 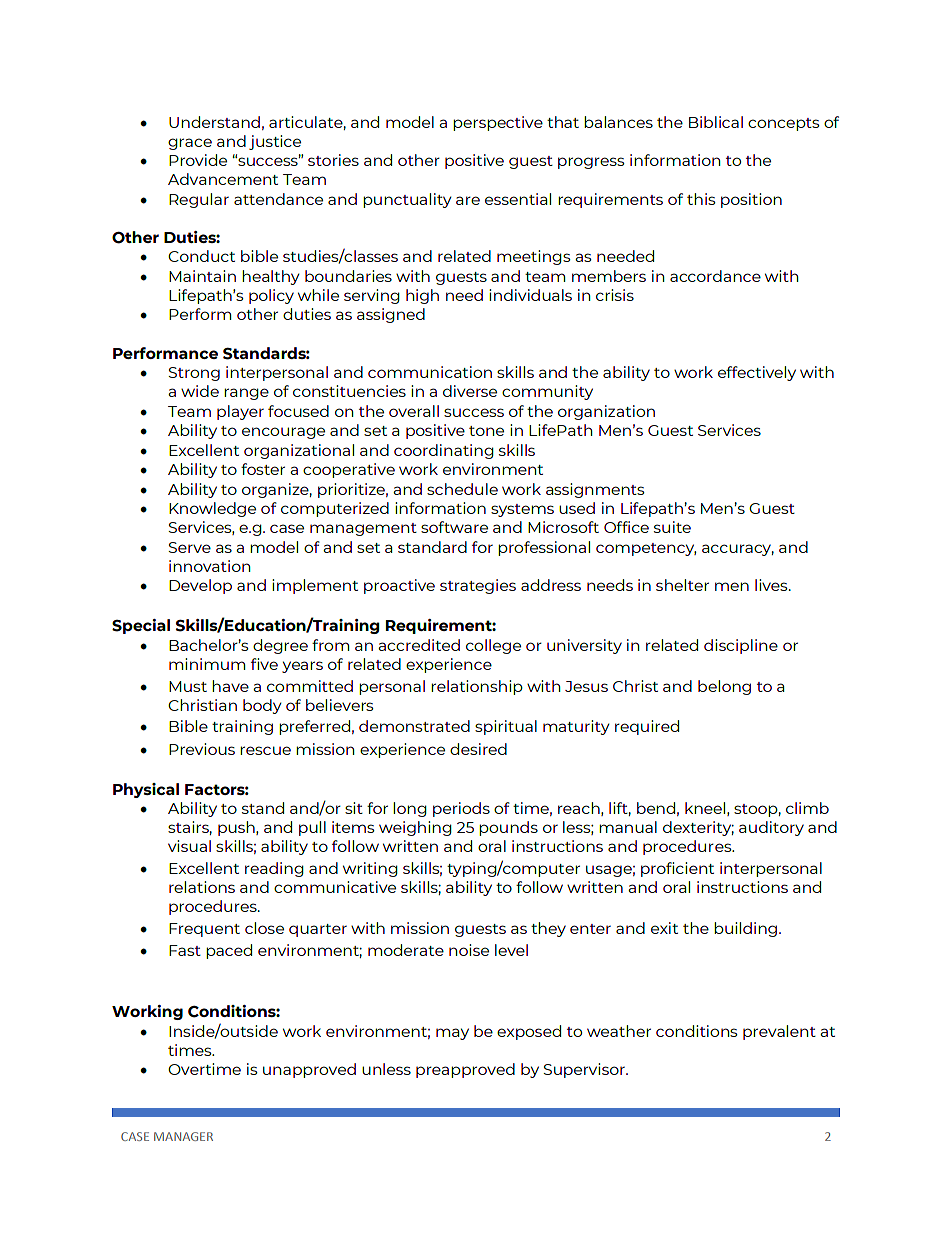 I want to click on wide, so click(x=200, y=391).
